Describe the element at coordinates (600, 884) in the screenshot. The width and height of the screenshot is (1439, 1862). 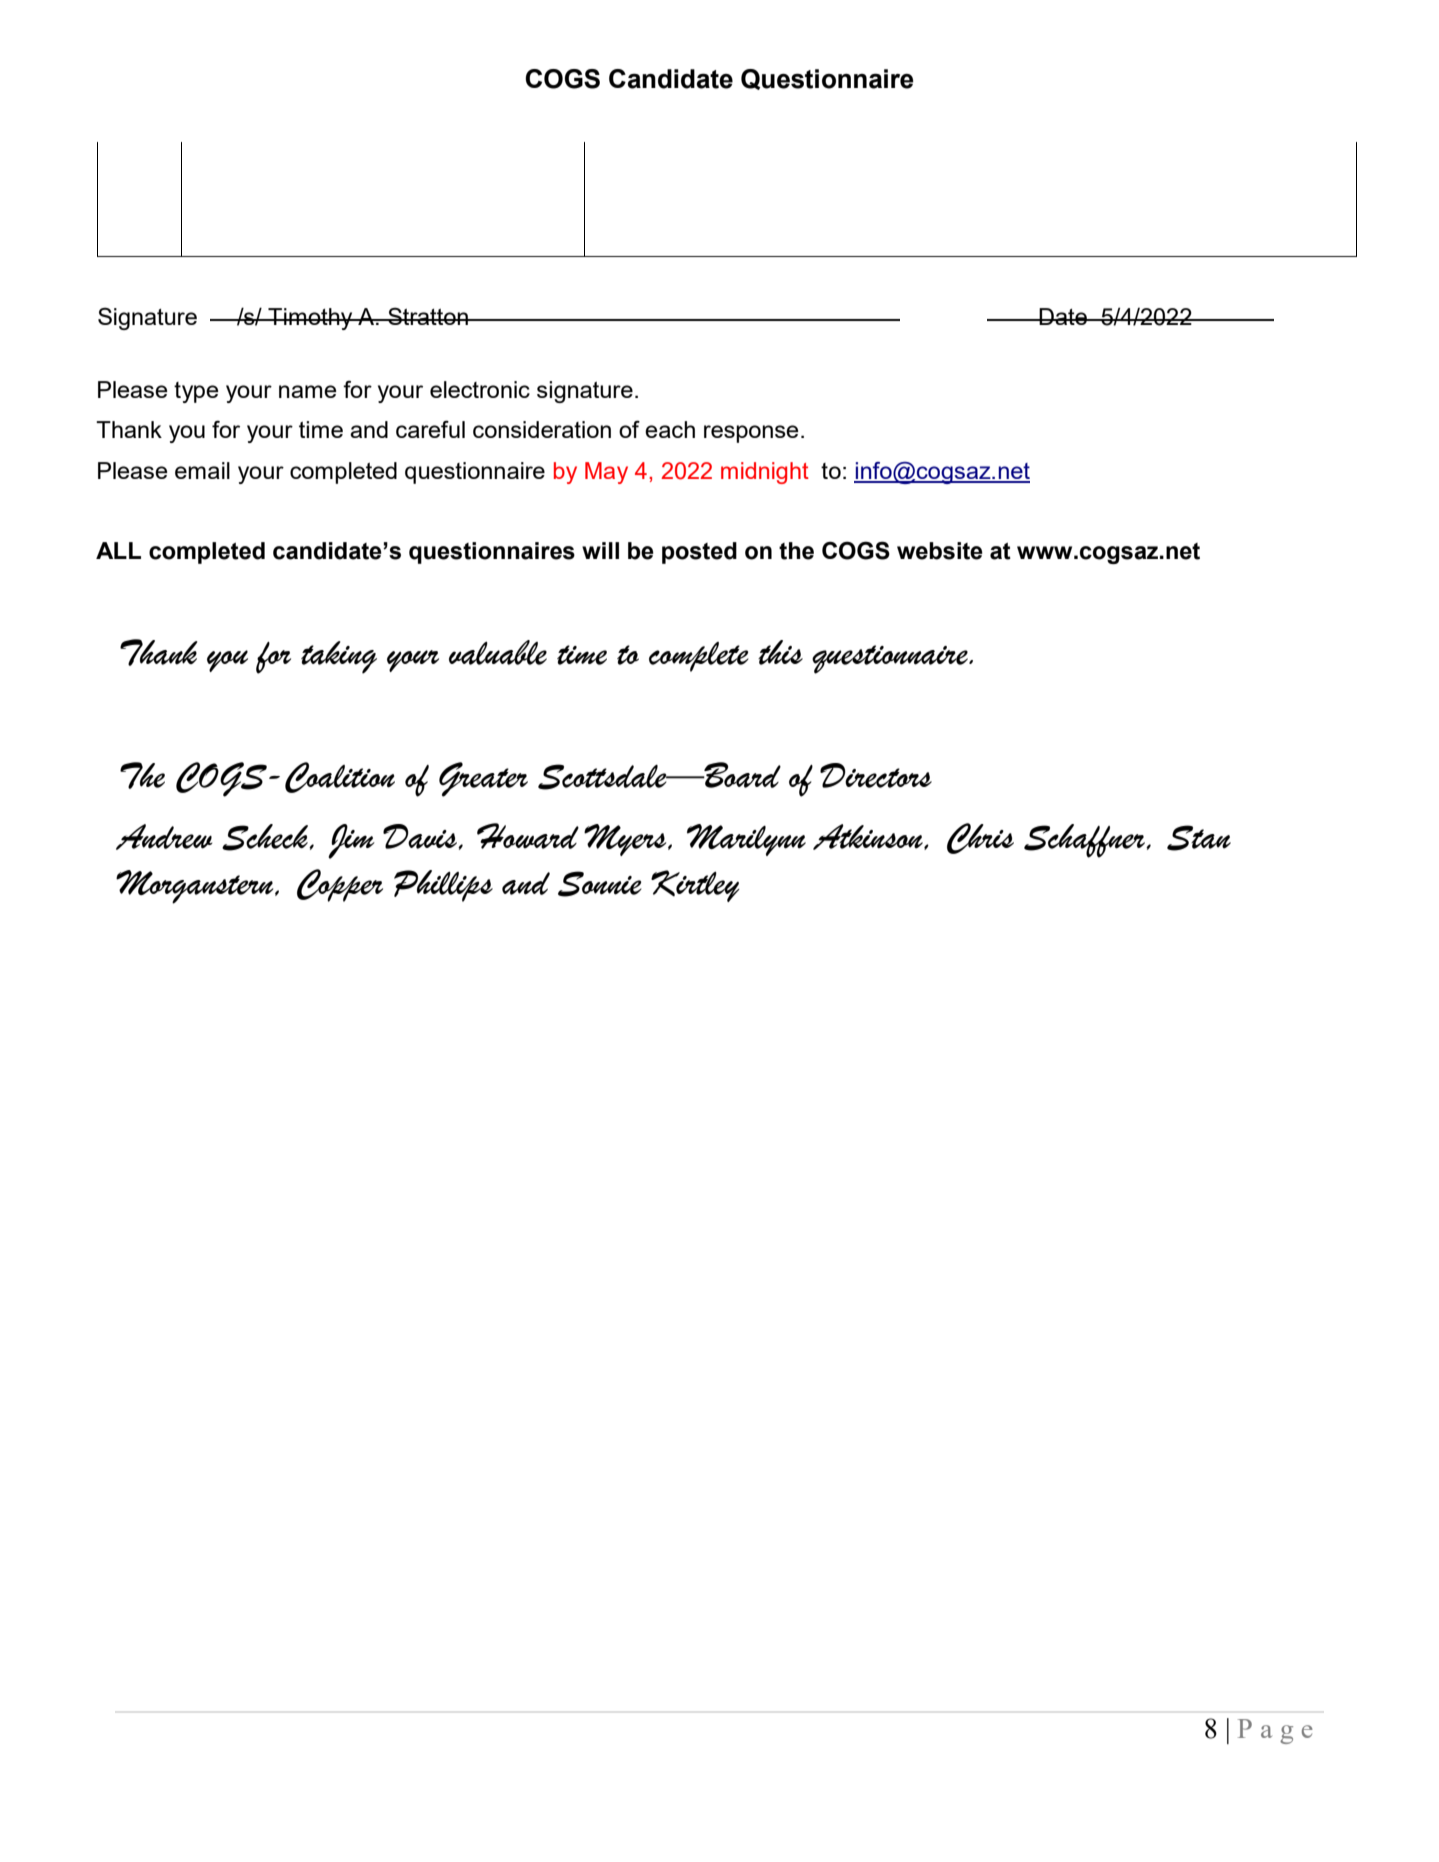
I see `Sonnie` at that location.
